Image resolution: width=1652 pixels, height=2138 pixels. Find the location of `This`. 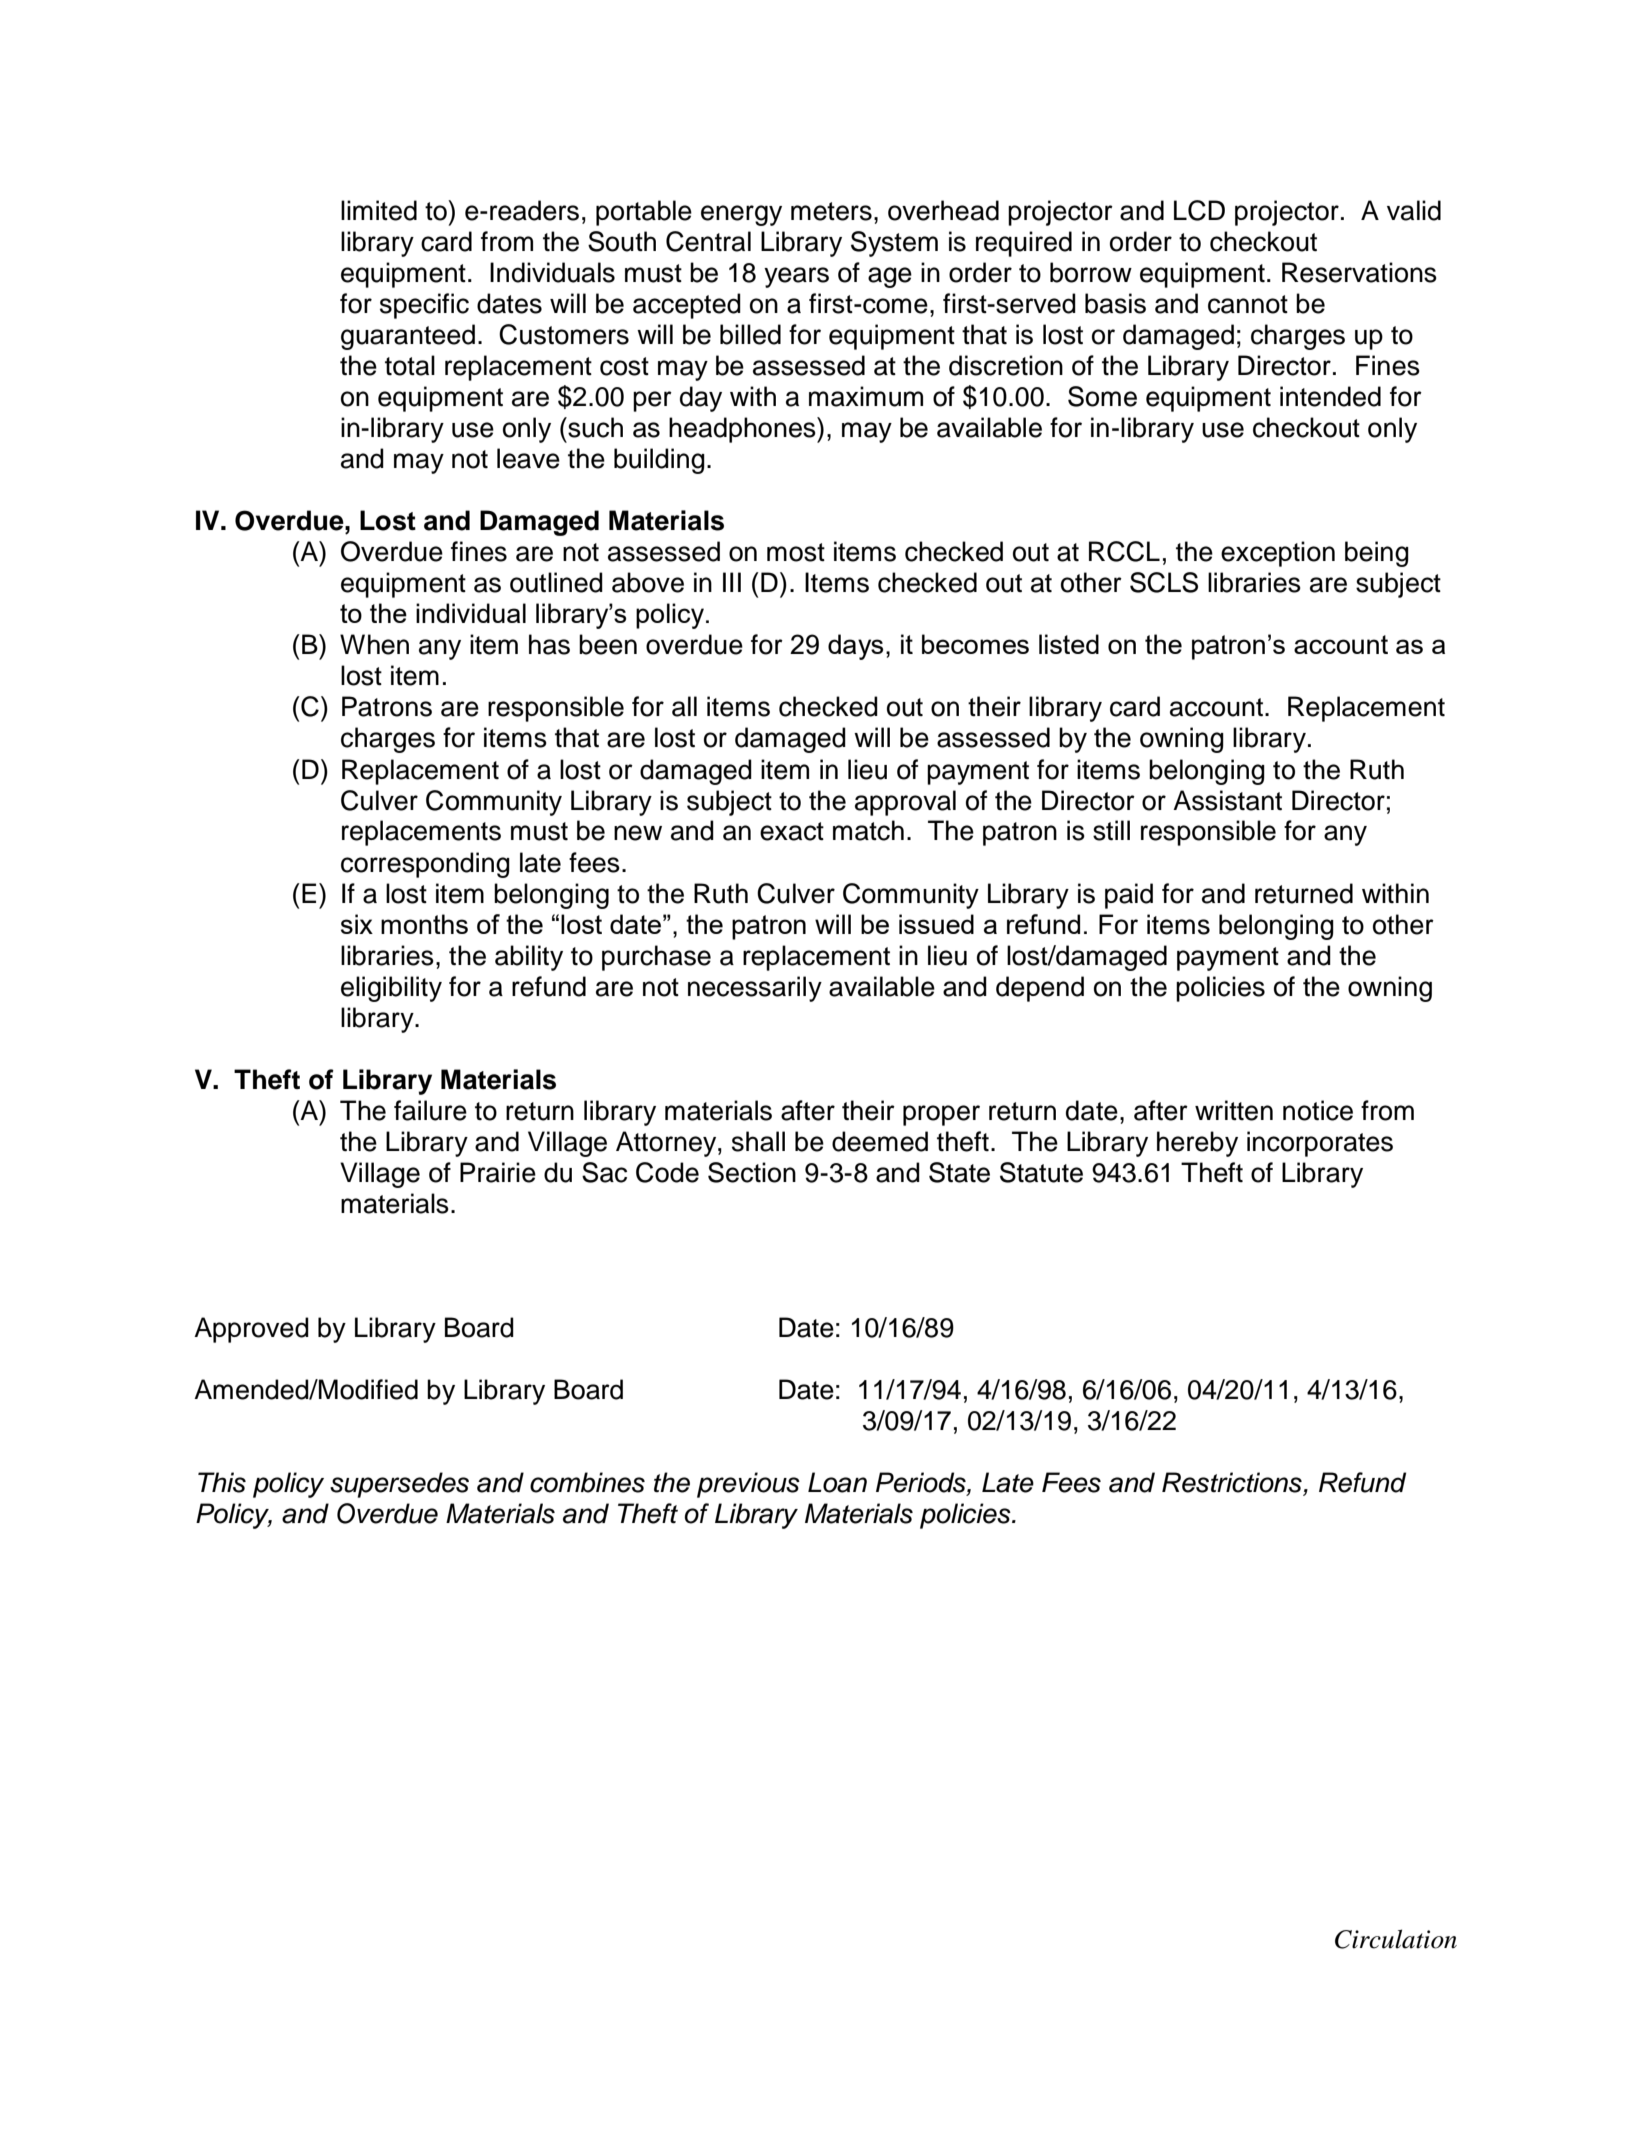

This is located at coordinates (222, 1482).
